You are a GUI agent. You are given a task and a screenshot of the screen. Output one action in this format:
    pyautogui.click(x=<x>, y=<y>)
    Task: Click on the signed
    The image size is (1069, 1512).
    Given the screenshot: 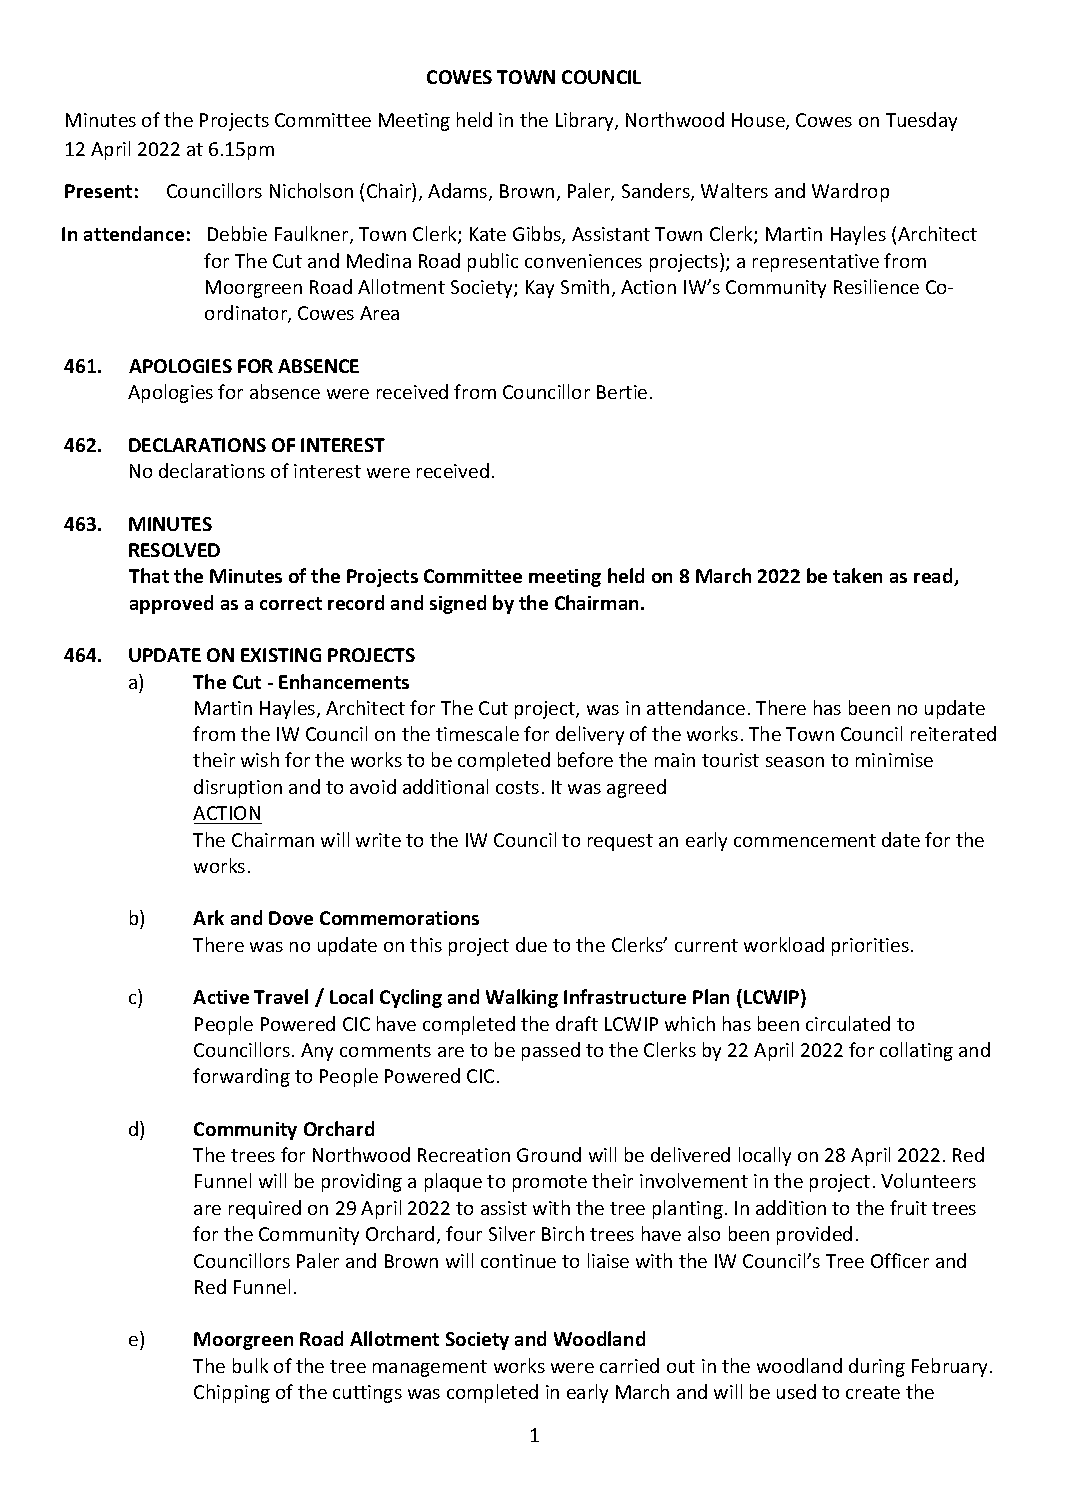 What is the action you would take?
    pyautogui.click(x=458, y=604)
